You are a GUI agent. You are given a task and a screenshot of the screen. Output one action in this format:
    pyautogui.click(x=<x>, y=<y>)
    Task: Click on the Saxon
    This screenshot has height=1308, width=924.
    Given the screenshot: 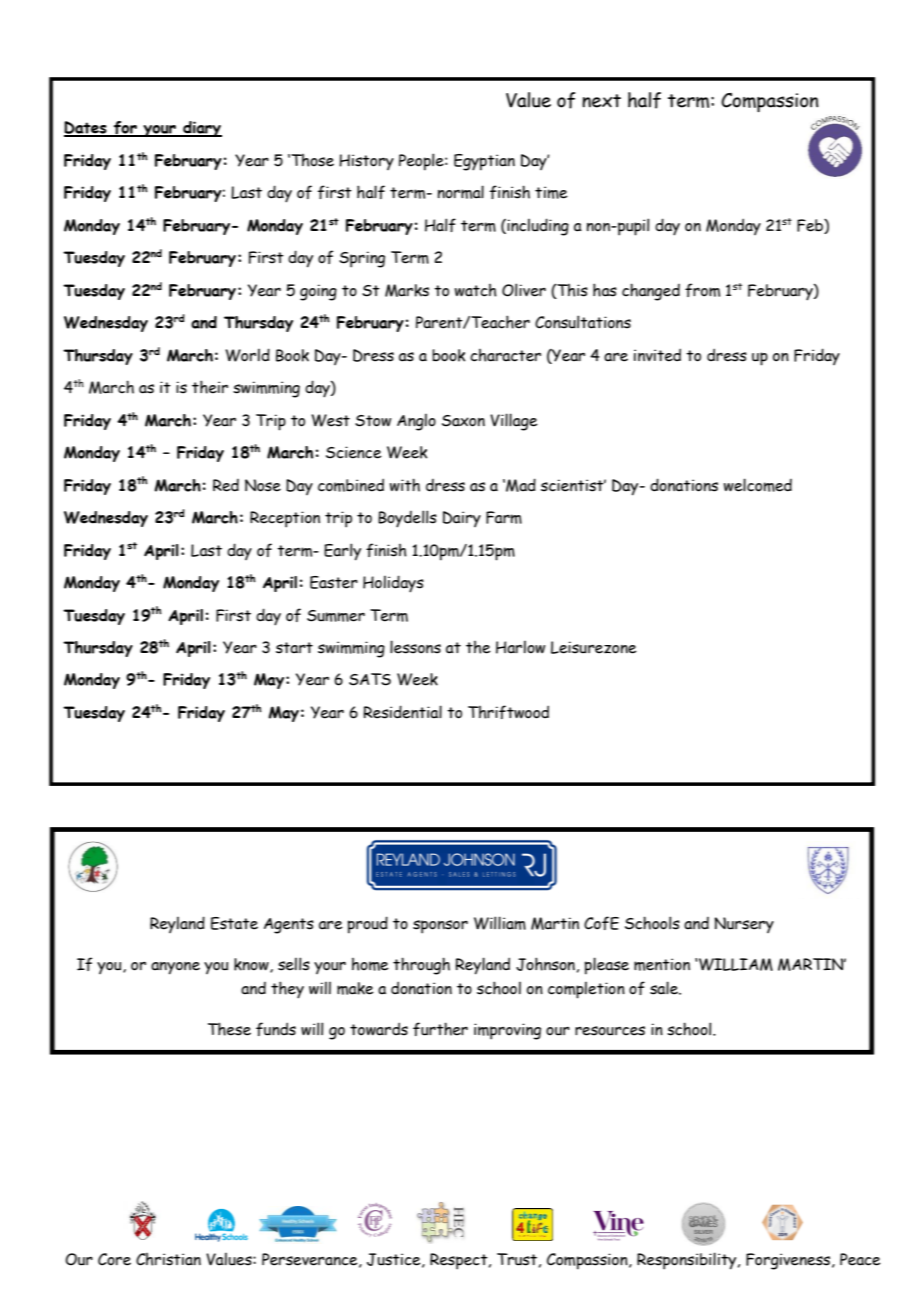 What is the action you would take?
    pyautogui.click(x=463, y=421)
